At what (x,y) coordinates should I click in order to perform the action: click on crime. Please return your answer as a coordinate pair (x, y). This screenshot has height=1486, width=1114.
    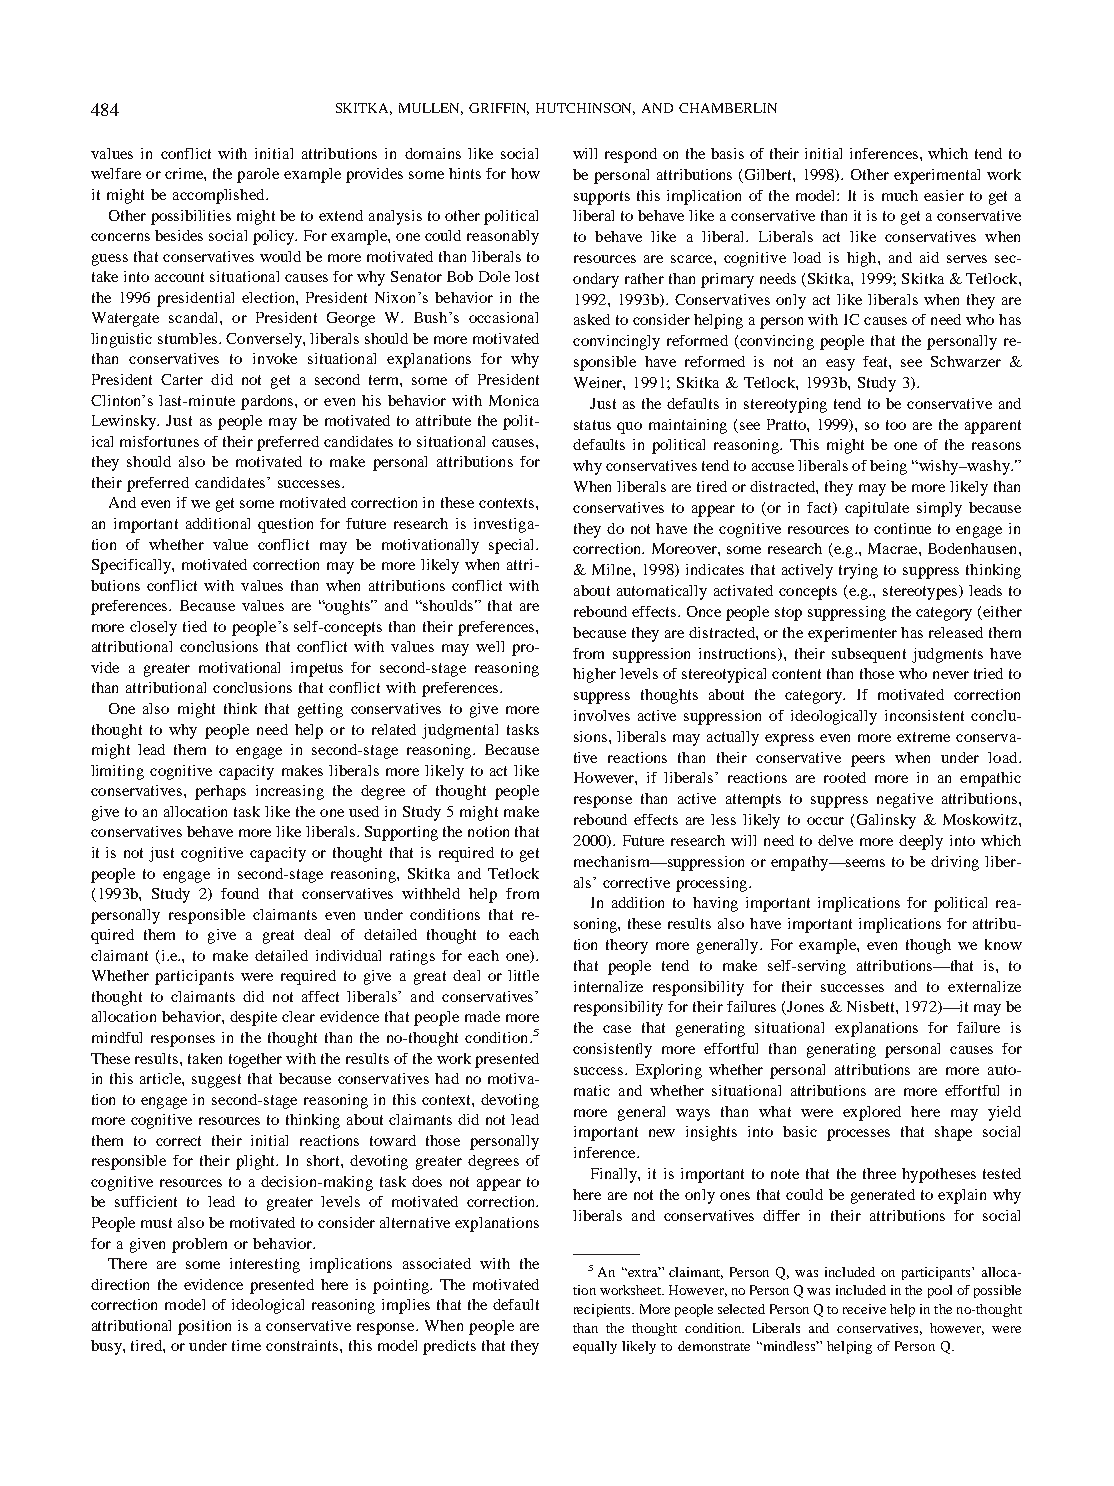
    Looking at the image, I should click on (185, 173).
